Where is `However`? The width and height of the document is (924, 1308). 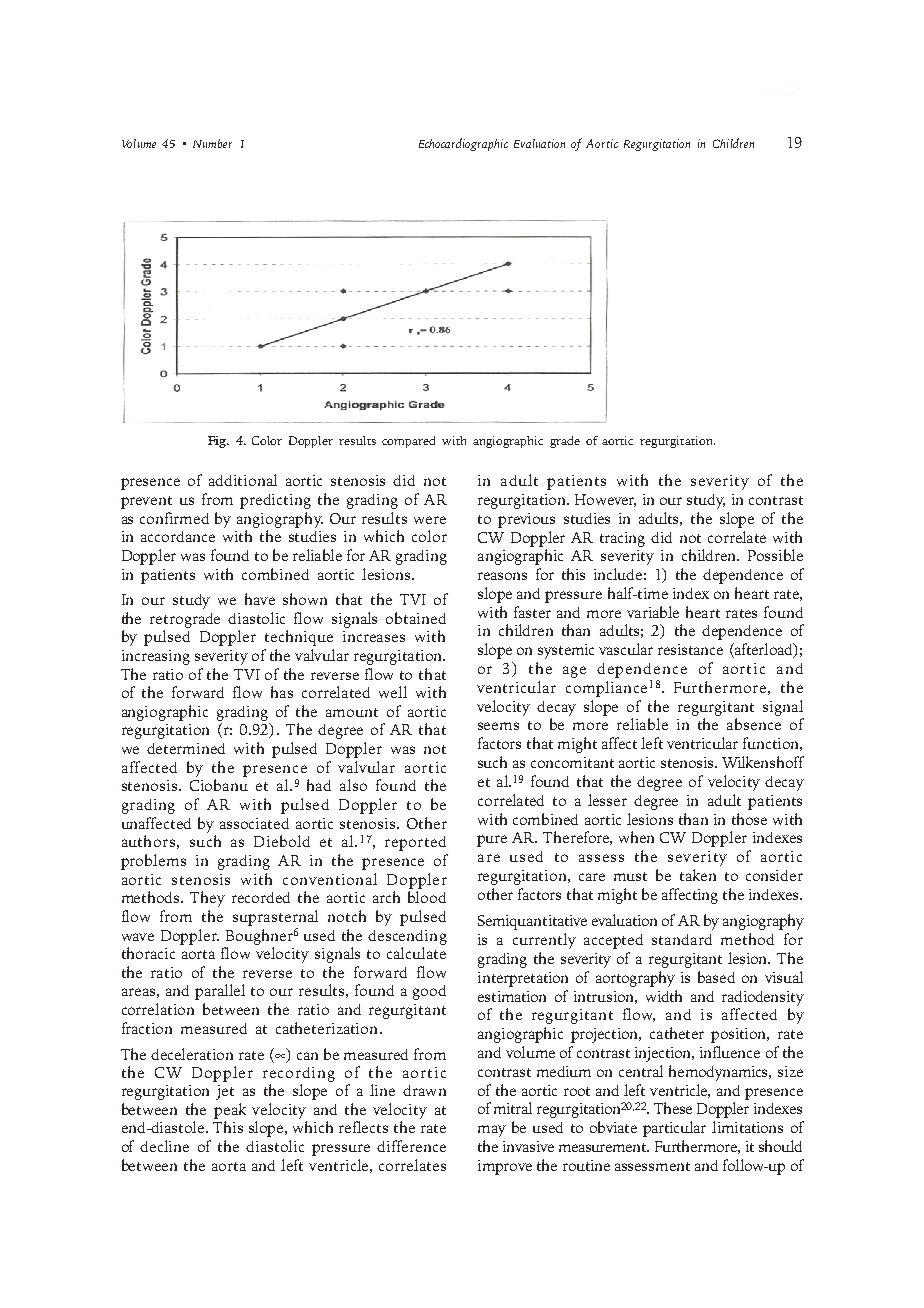
However is located at coordinates (605, 500).
